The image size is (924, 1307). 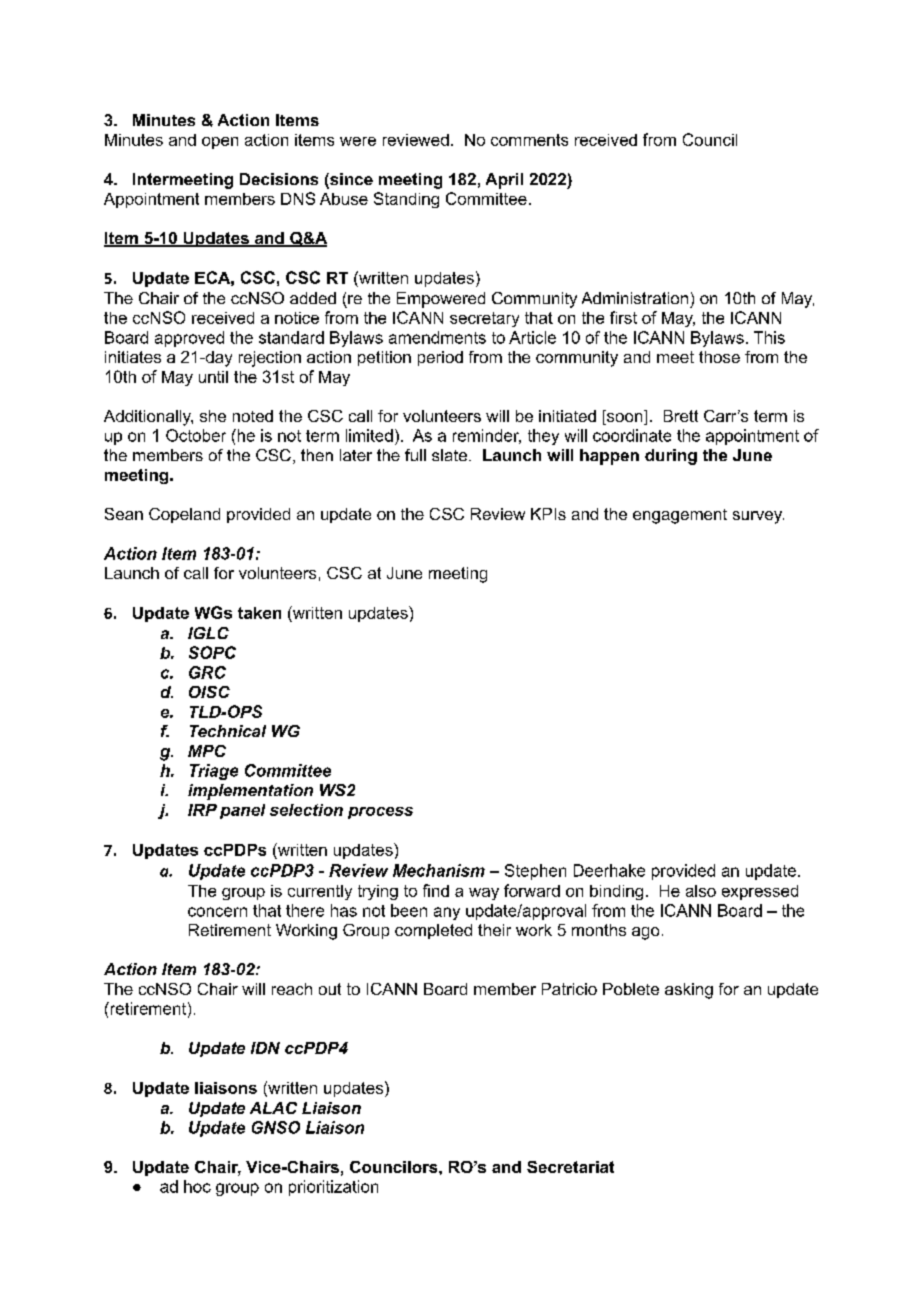 What do you see at coordinates (570, 1167) in the document?
I see `Secretariat` at bounding box center [570, 1167].
